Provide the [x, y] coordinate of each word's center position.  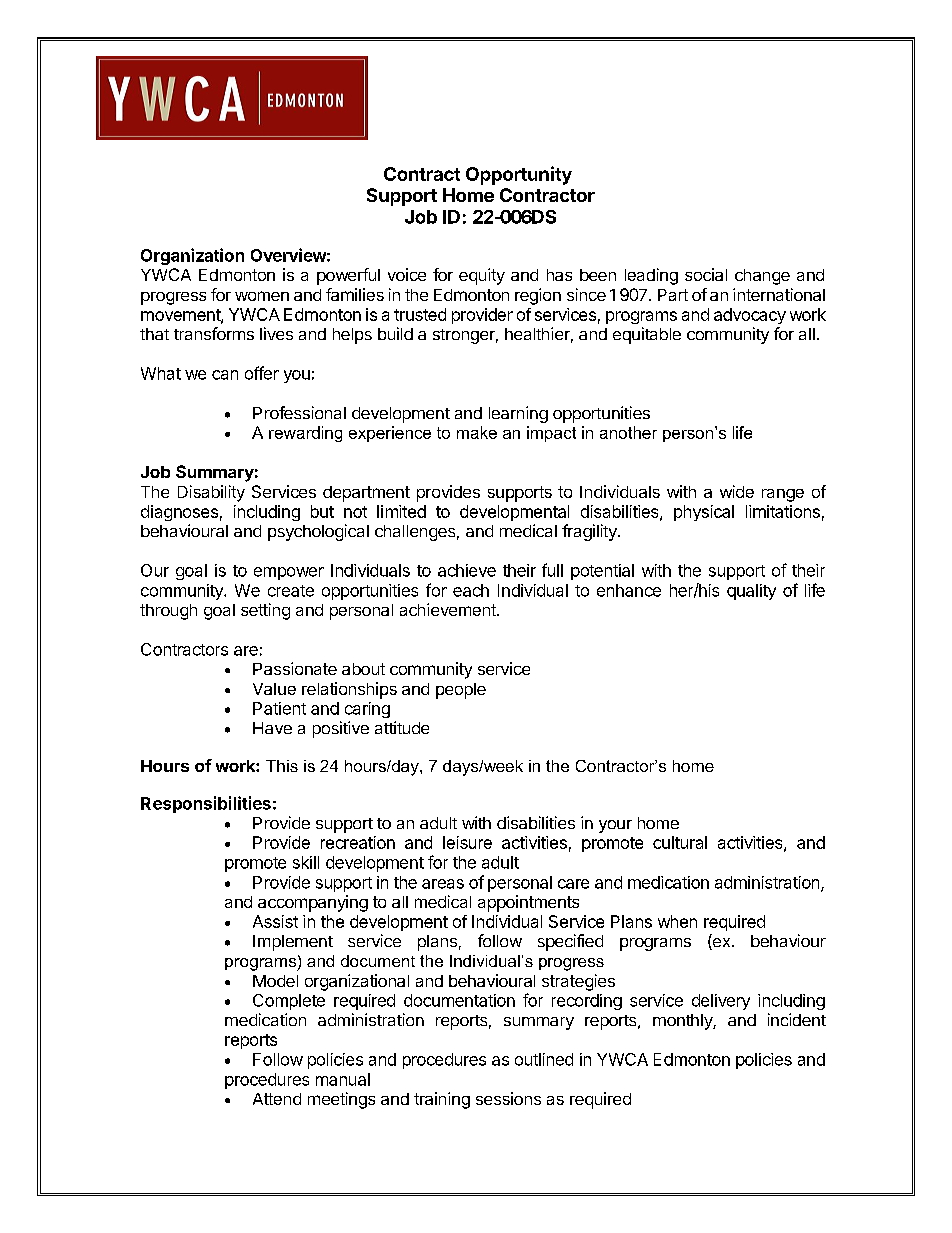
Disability [211, 493]
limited [401, 511]
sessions [508, 1098]
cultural [680, 842]
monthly [683, 1022]
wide [737, 491]
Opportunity [519, 175]
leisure [467, 842]
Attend [277, 1099]
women [262, 296]
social [706, 274]
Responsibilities [206, 804]
